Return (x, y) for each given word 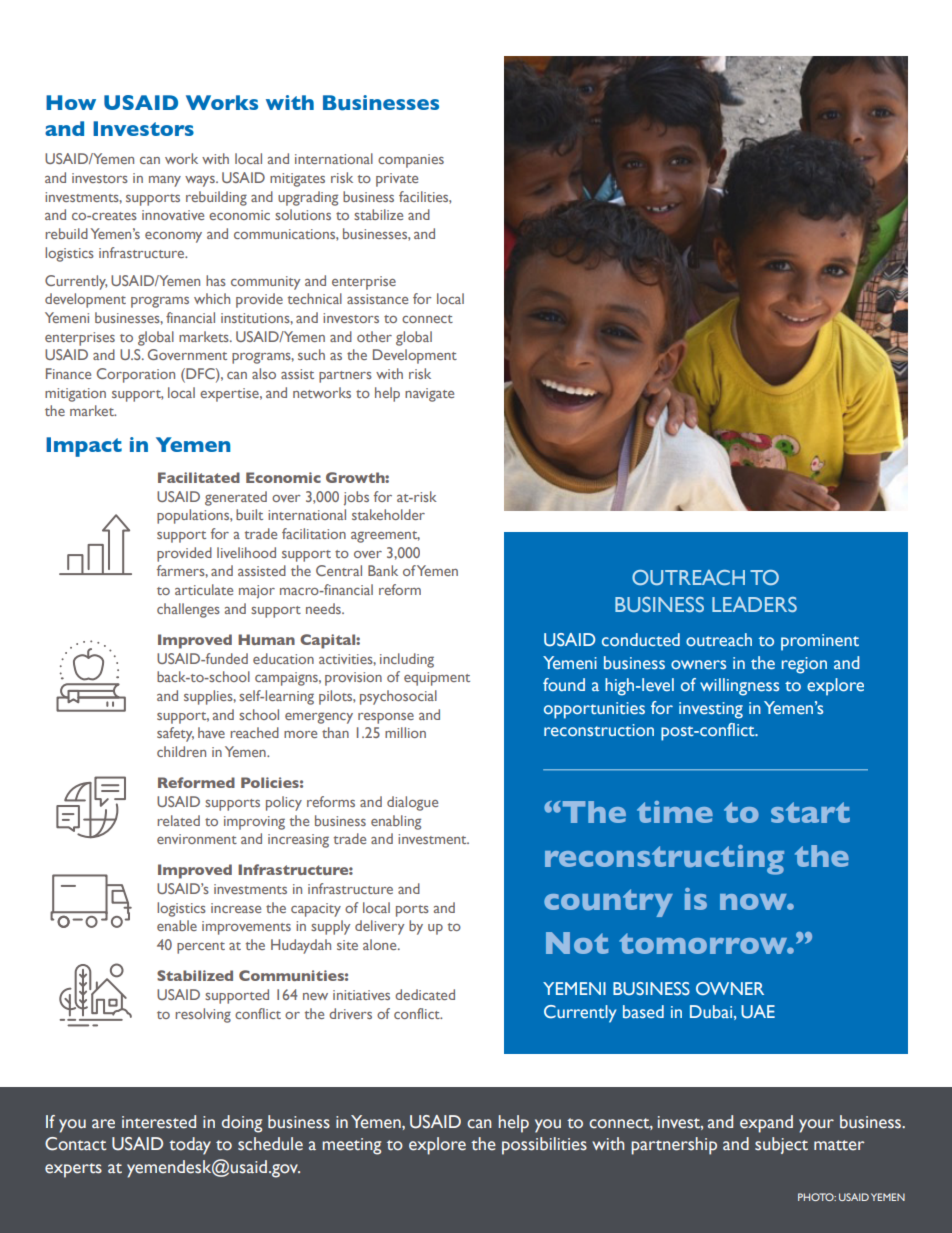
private (397, 180)
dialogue (412, 803)
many (165, 181)
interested (159, 1122)
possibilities (544, 1146)
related (178, 820)
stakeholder (388, 514)
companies (411, 161)
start (810, 812)
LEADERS (754, 604)
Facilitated (199, 477)
